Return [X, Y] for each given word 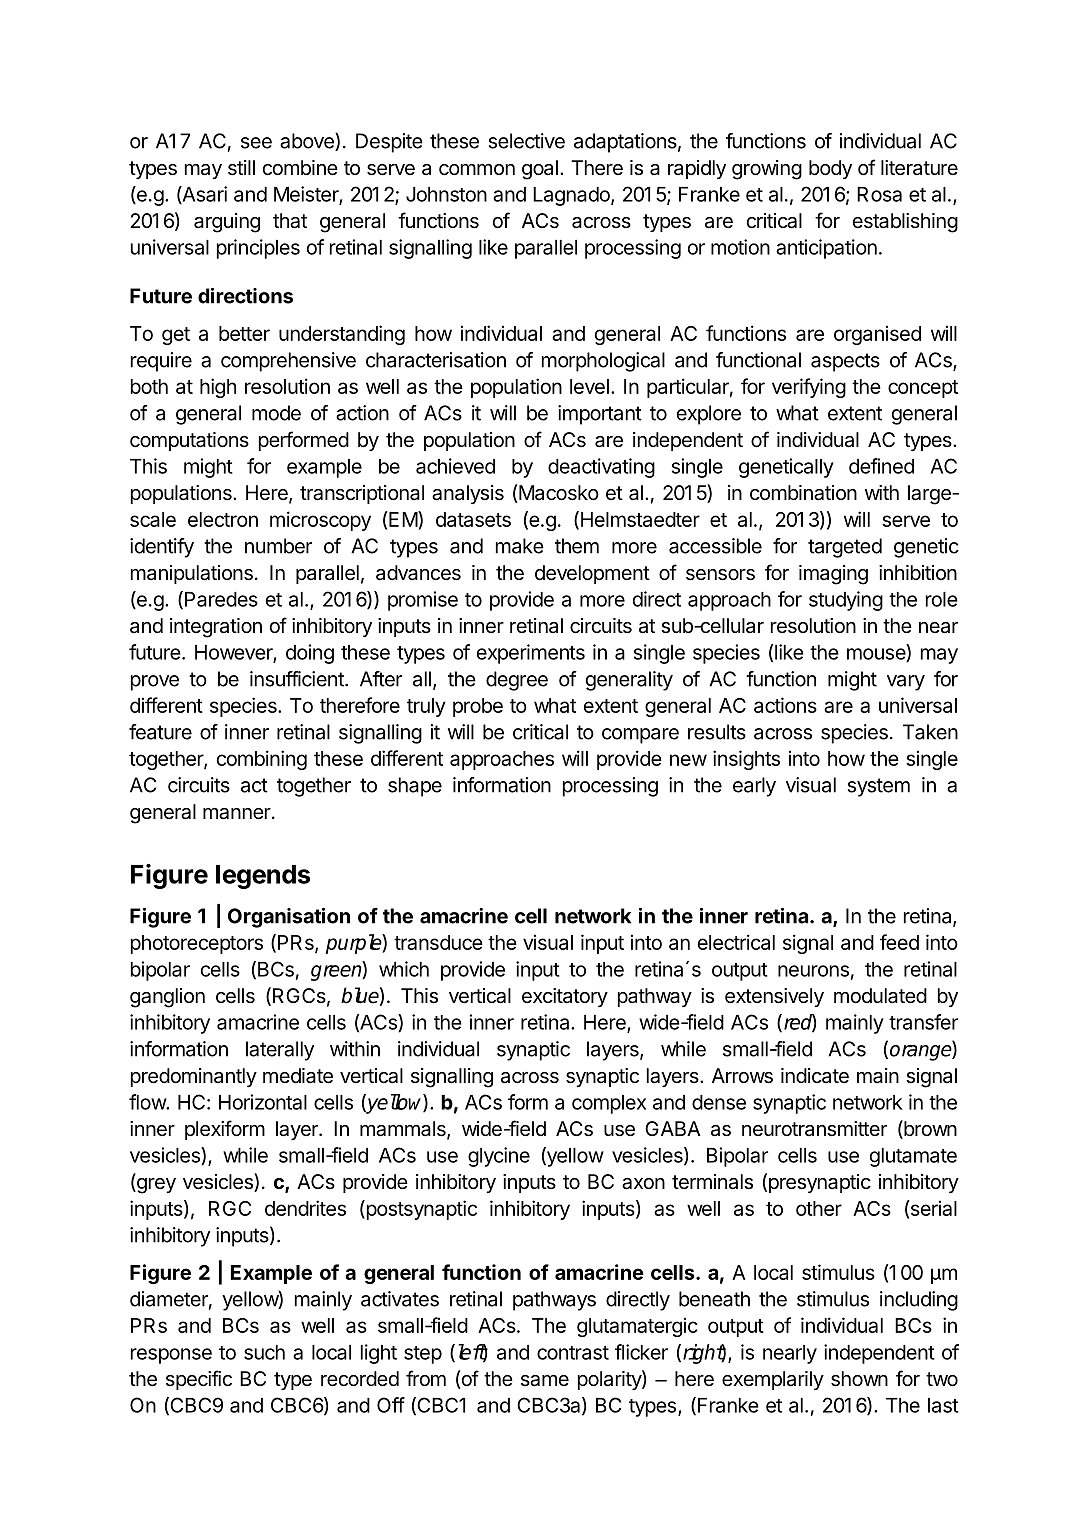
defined [881, 466]
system [879, 787]
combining [262, 760]
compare [640, 736]
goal [540, 170]
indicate [815, 1075]
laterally [280, 1051]
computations [189, 441]
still [241, 168]
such [264, 1352]
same [545, 1381]
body [830, 169]
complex [609, 1104]
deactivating [601, 468]
